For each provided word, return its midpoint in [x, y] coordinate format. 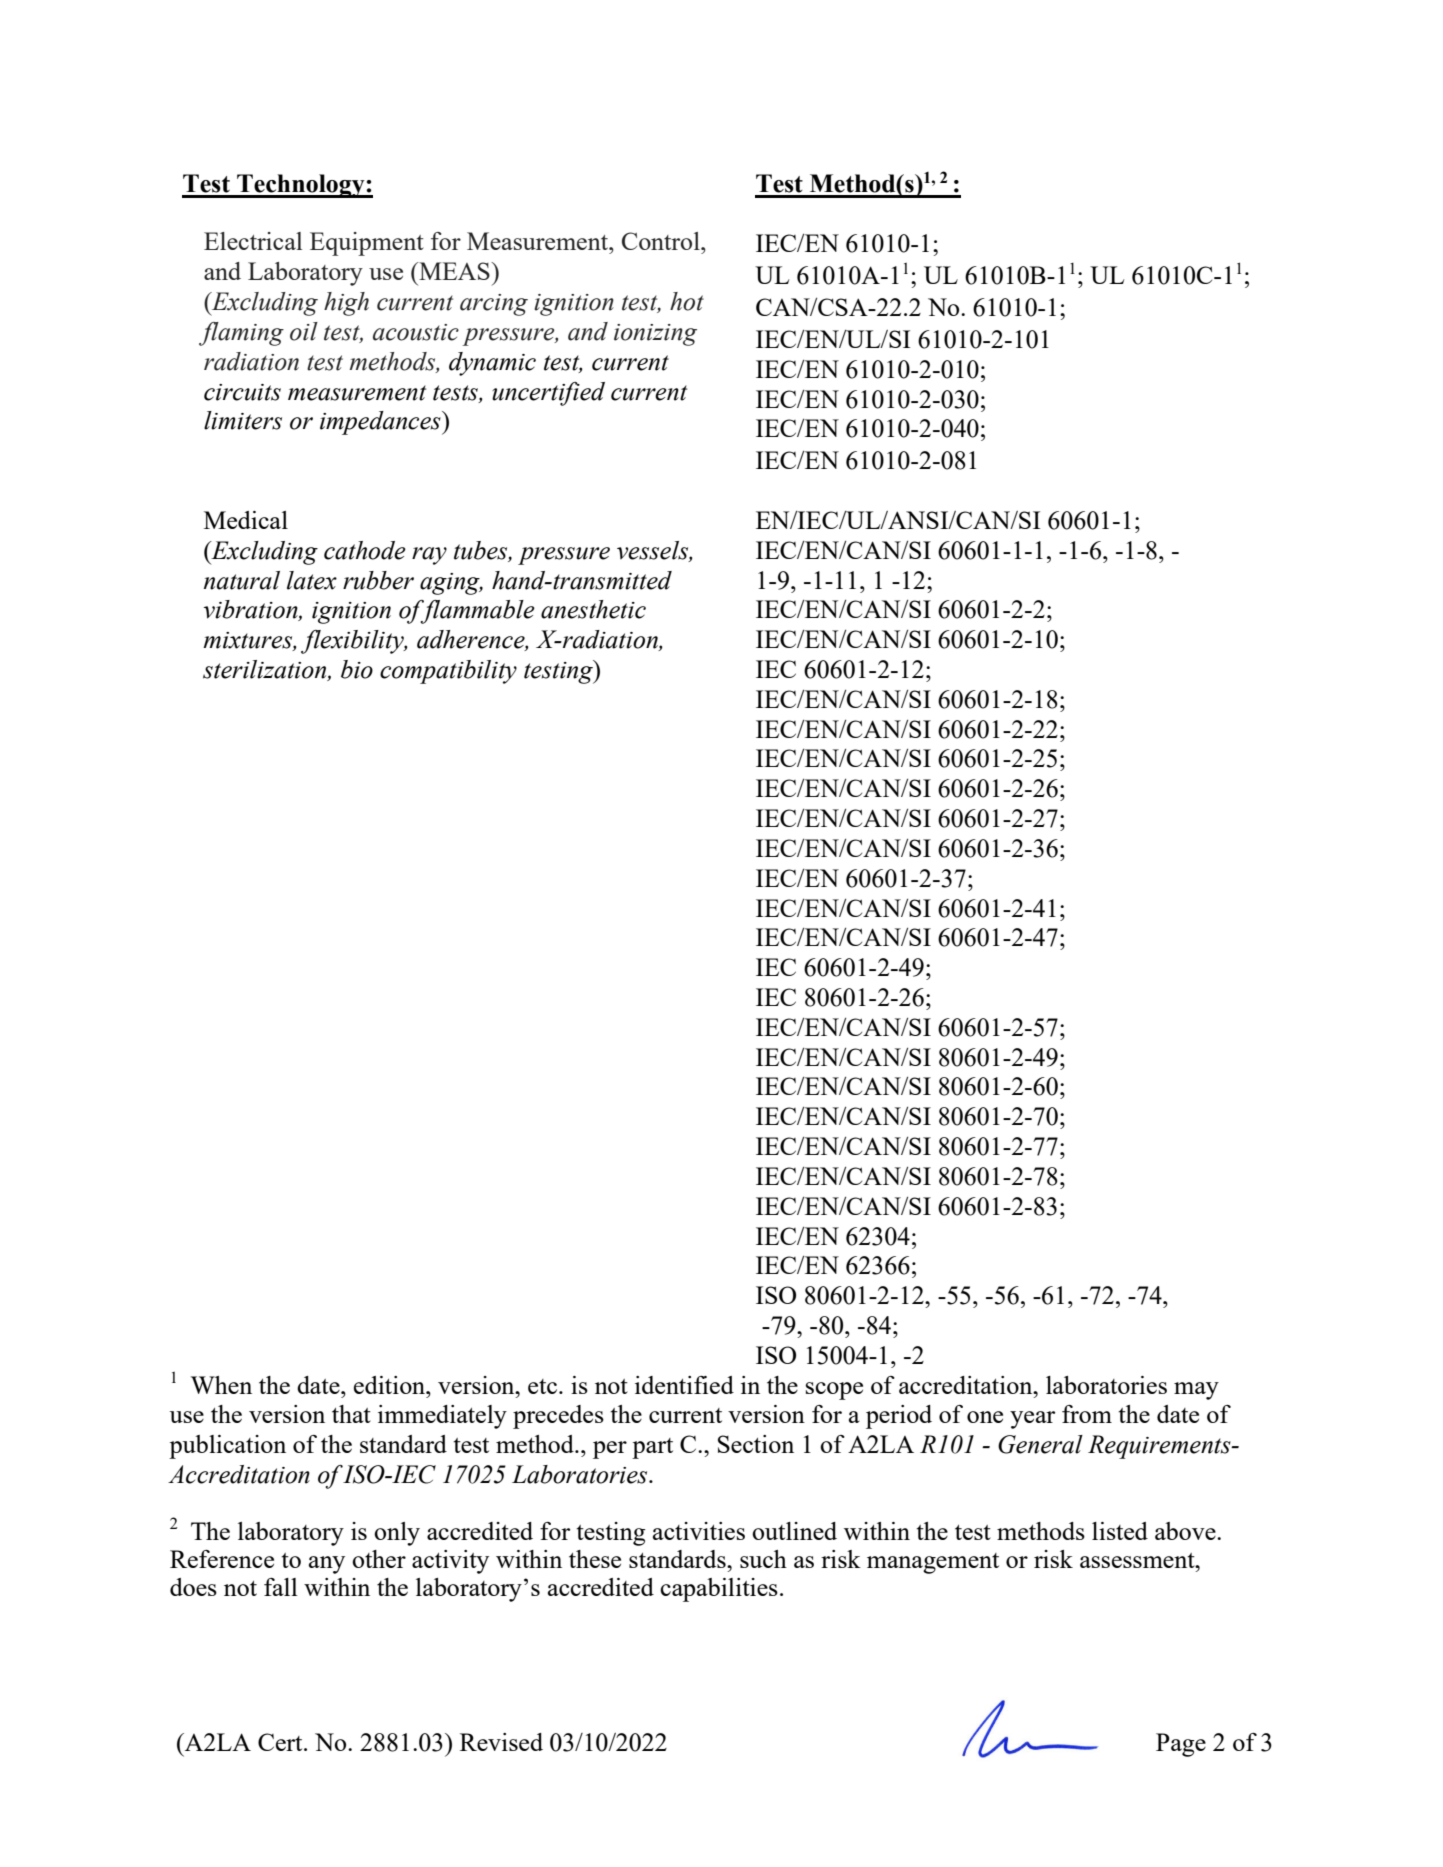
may [1196, 1391]
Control [662, 241]
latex [312, 580]
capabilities [719, 1590]
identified [684, 1385]
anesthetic [593, 609]
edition [391, 1385]
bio [357, 669]
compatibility [448, 672]
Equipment [367, 244]
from [1087, 1414]
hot [687, 301]
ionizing [655, 335]
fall [281, 1587]
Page [1181, 1745]
